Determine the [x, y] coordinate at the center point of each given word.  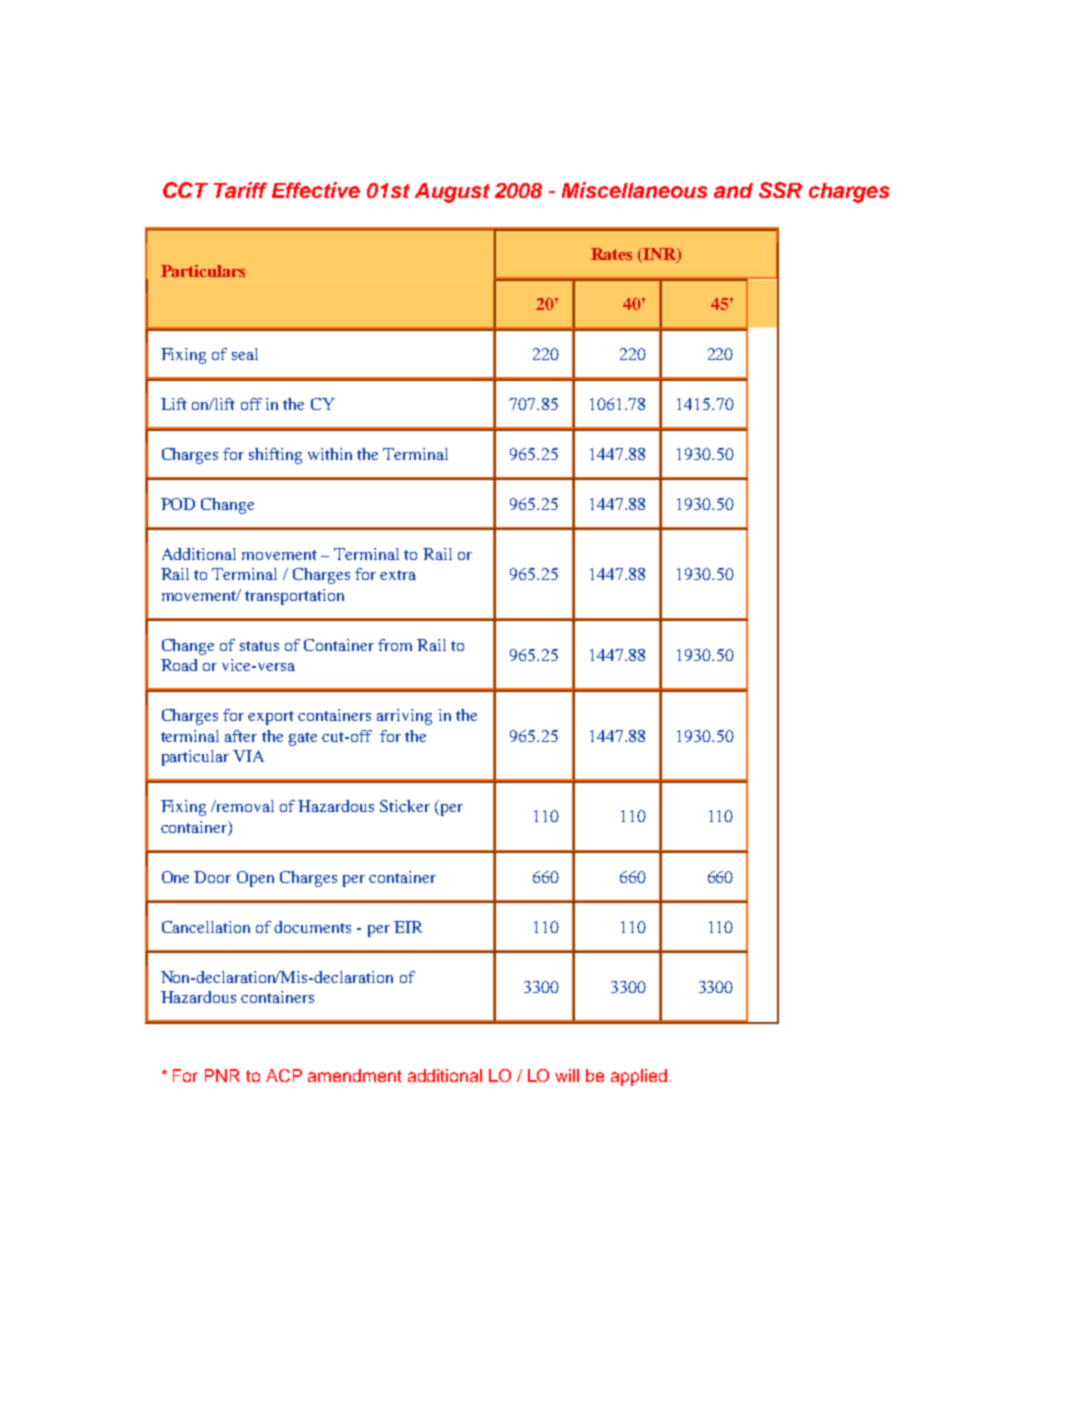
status [259, 646]
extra [398, 575]
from [395, 645]
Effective [316, 190]
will [567, 1075]
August [452, 193]
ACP [284, 1075]
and [733, 190]
